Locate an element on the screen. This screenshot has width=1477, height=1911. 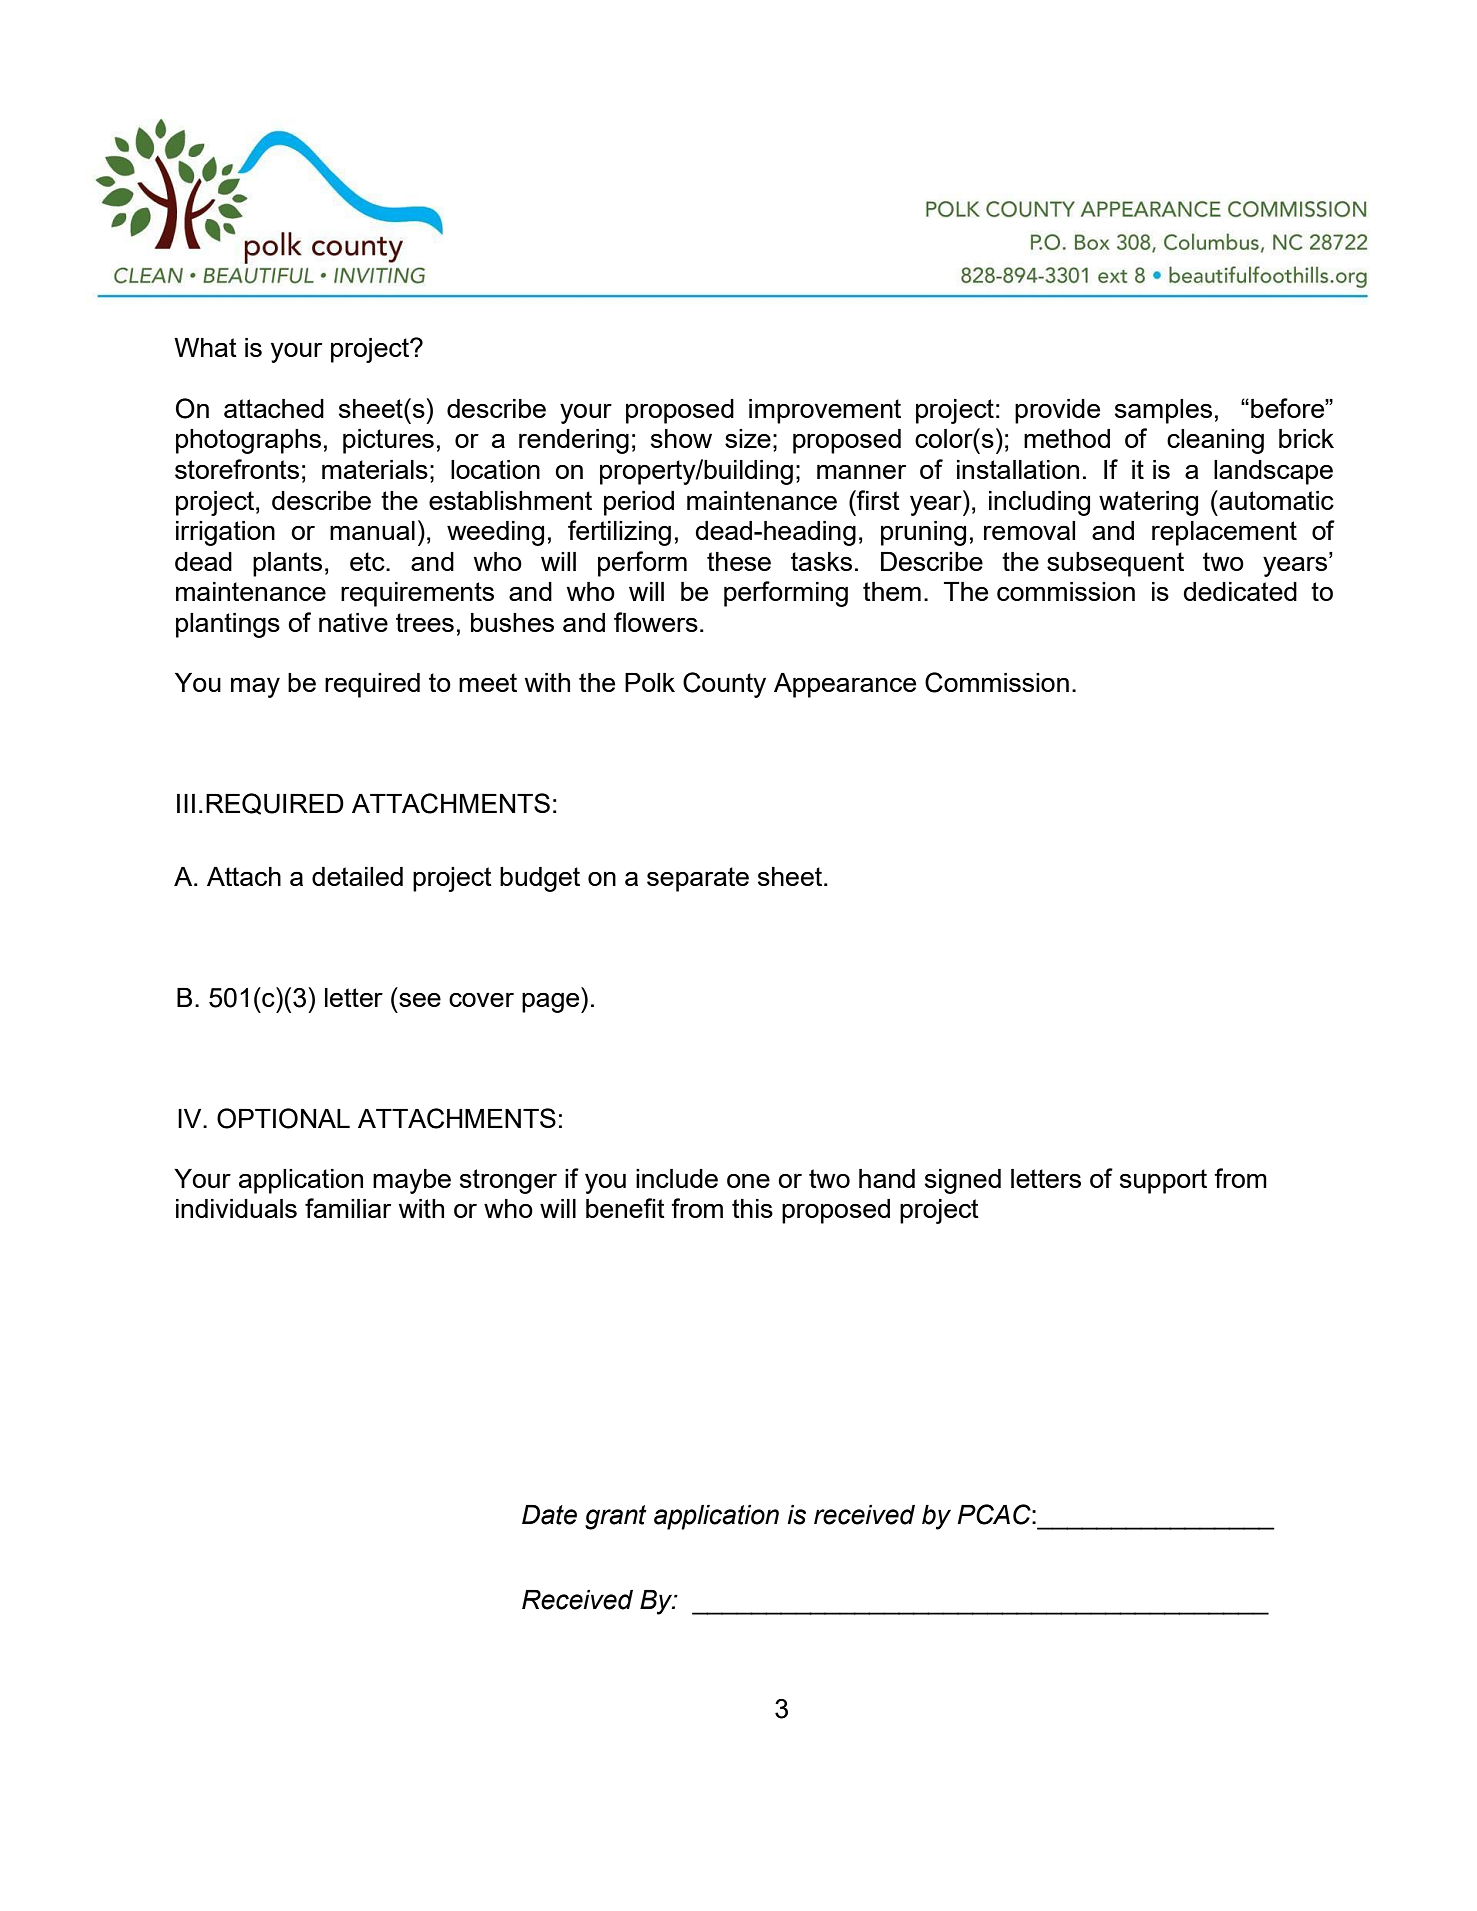
pictures is located at coordinates (388, 441).
